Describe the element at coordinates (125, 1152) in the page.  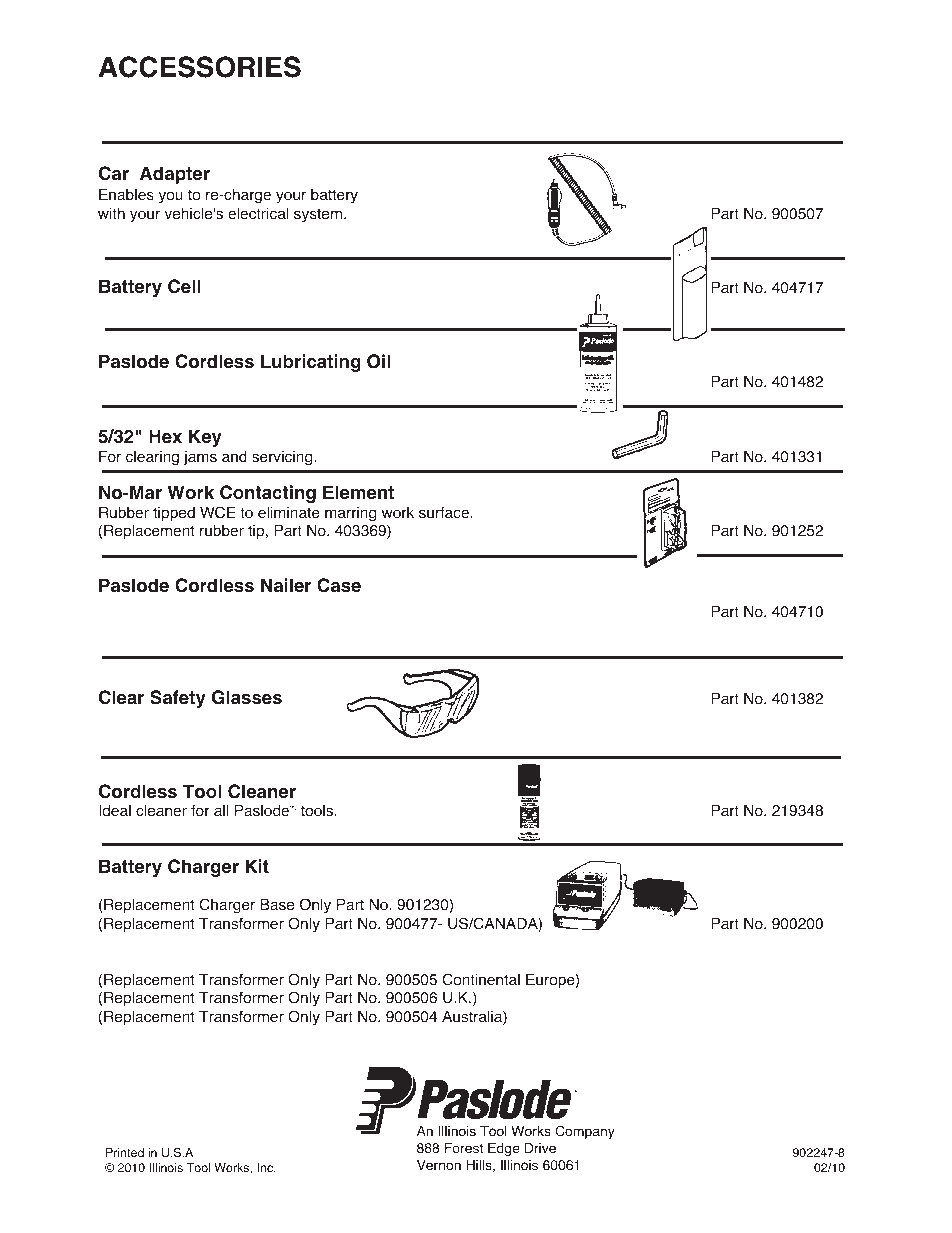
I see `Printed` at that location.
